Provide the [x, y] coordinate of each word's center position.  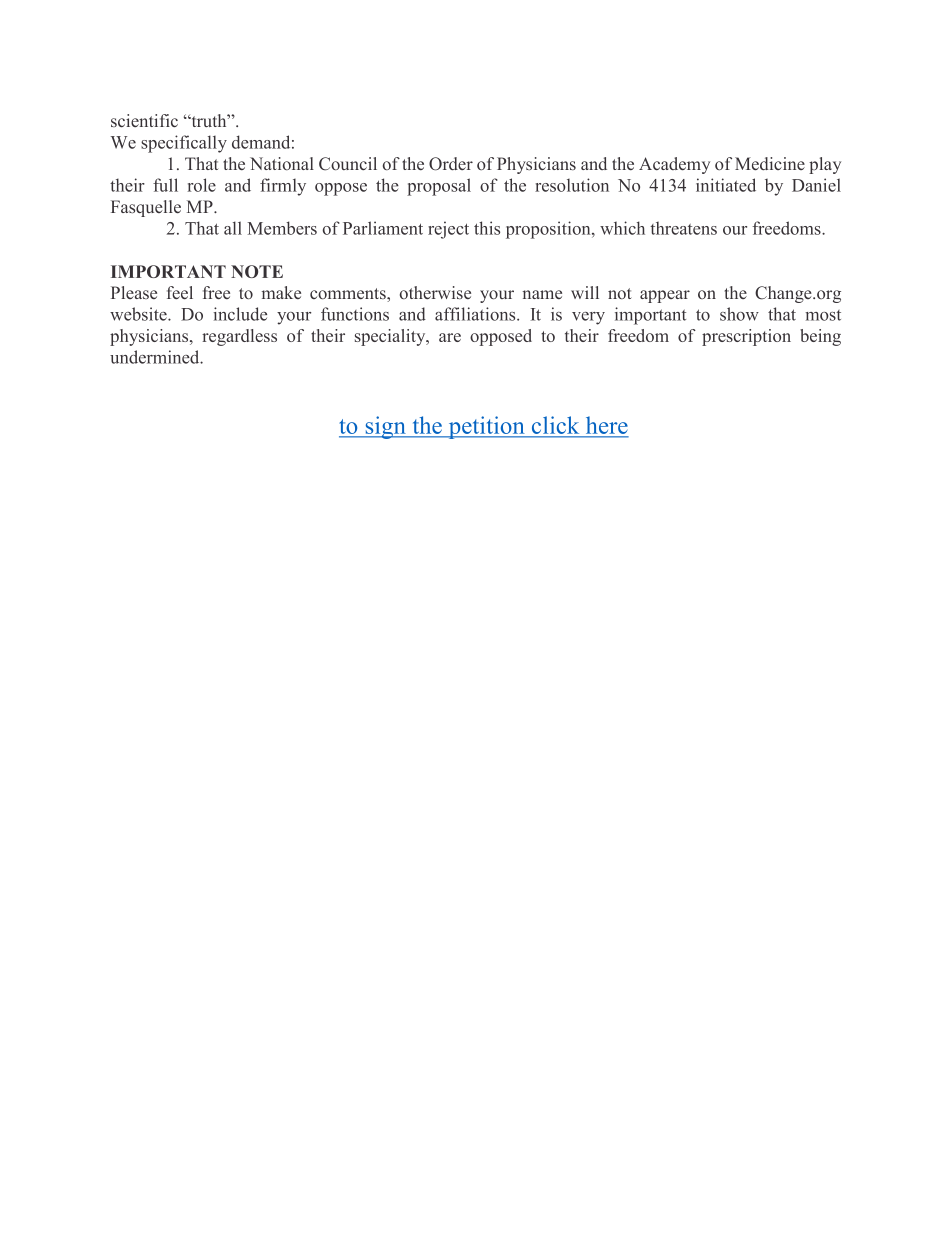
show [739, 314]
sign [385, 427]
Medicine [770, 163]
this [487, 228]
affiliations [476, 314]
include [240, 314]
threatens [683, 228]
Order [451, 164]
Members [282, 228]
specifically [184, 144]
